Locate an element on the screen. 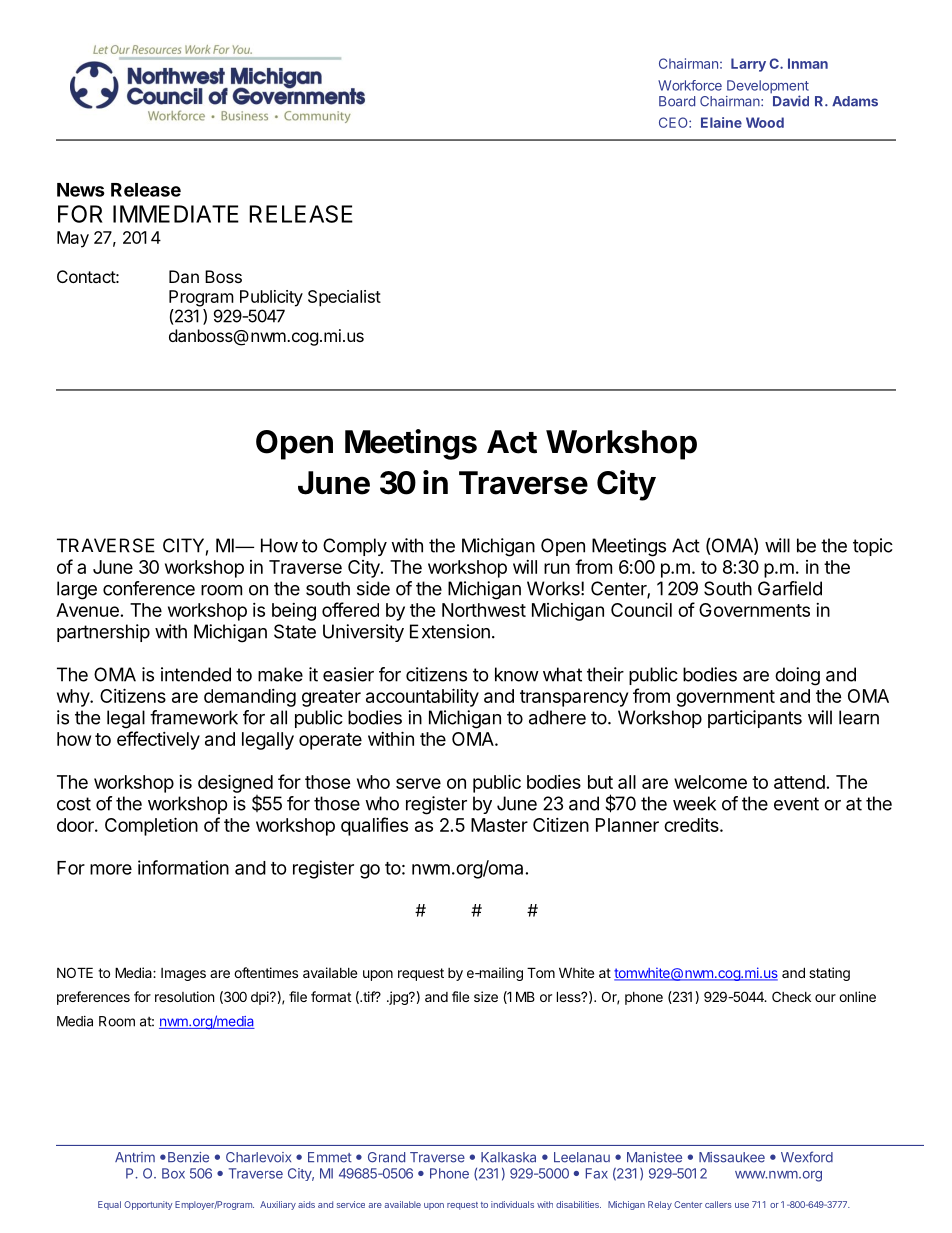  Specialist is located at coordinates (344, 298).
